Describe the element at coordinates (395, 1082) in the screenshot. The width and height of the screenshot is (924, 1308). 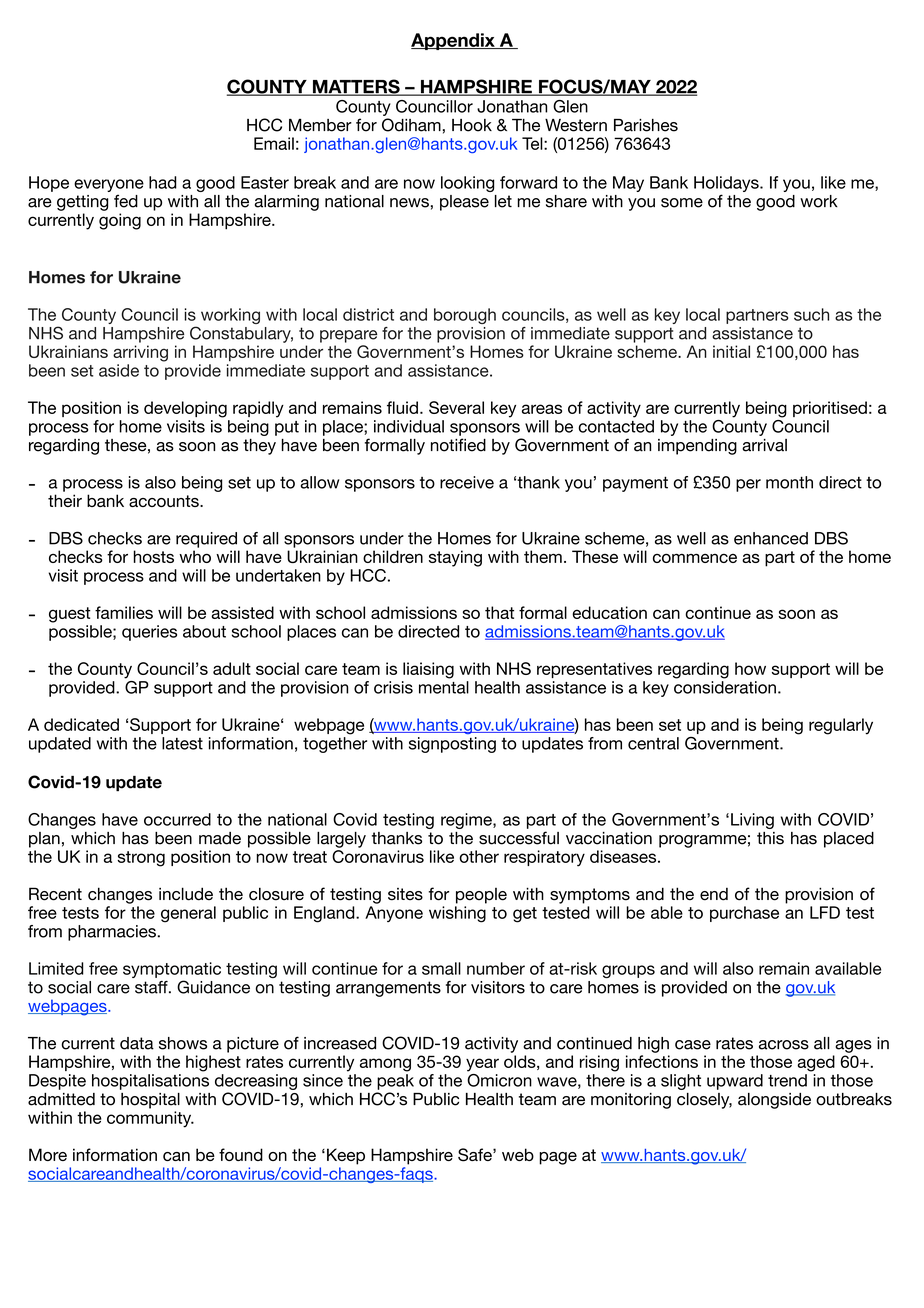
I see `peak` at that location.
